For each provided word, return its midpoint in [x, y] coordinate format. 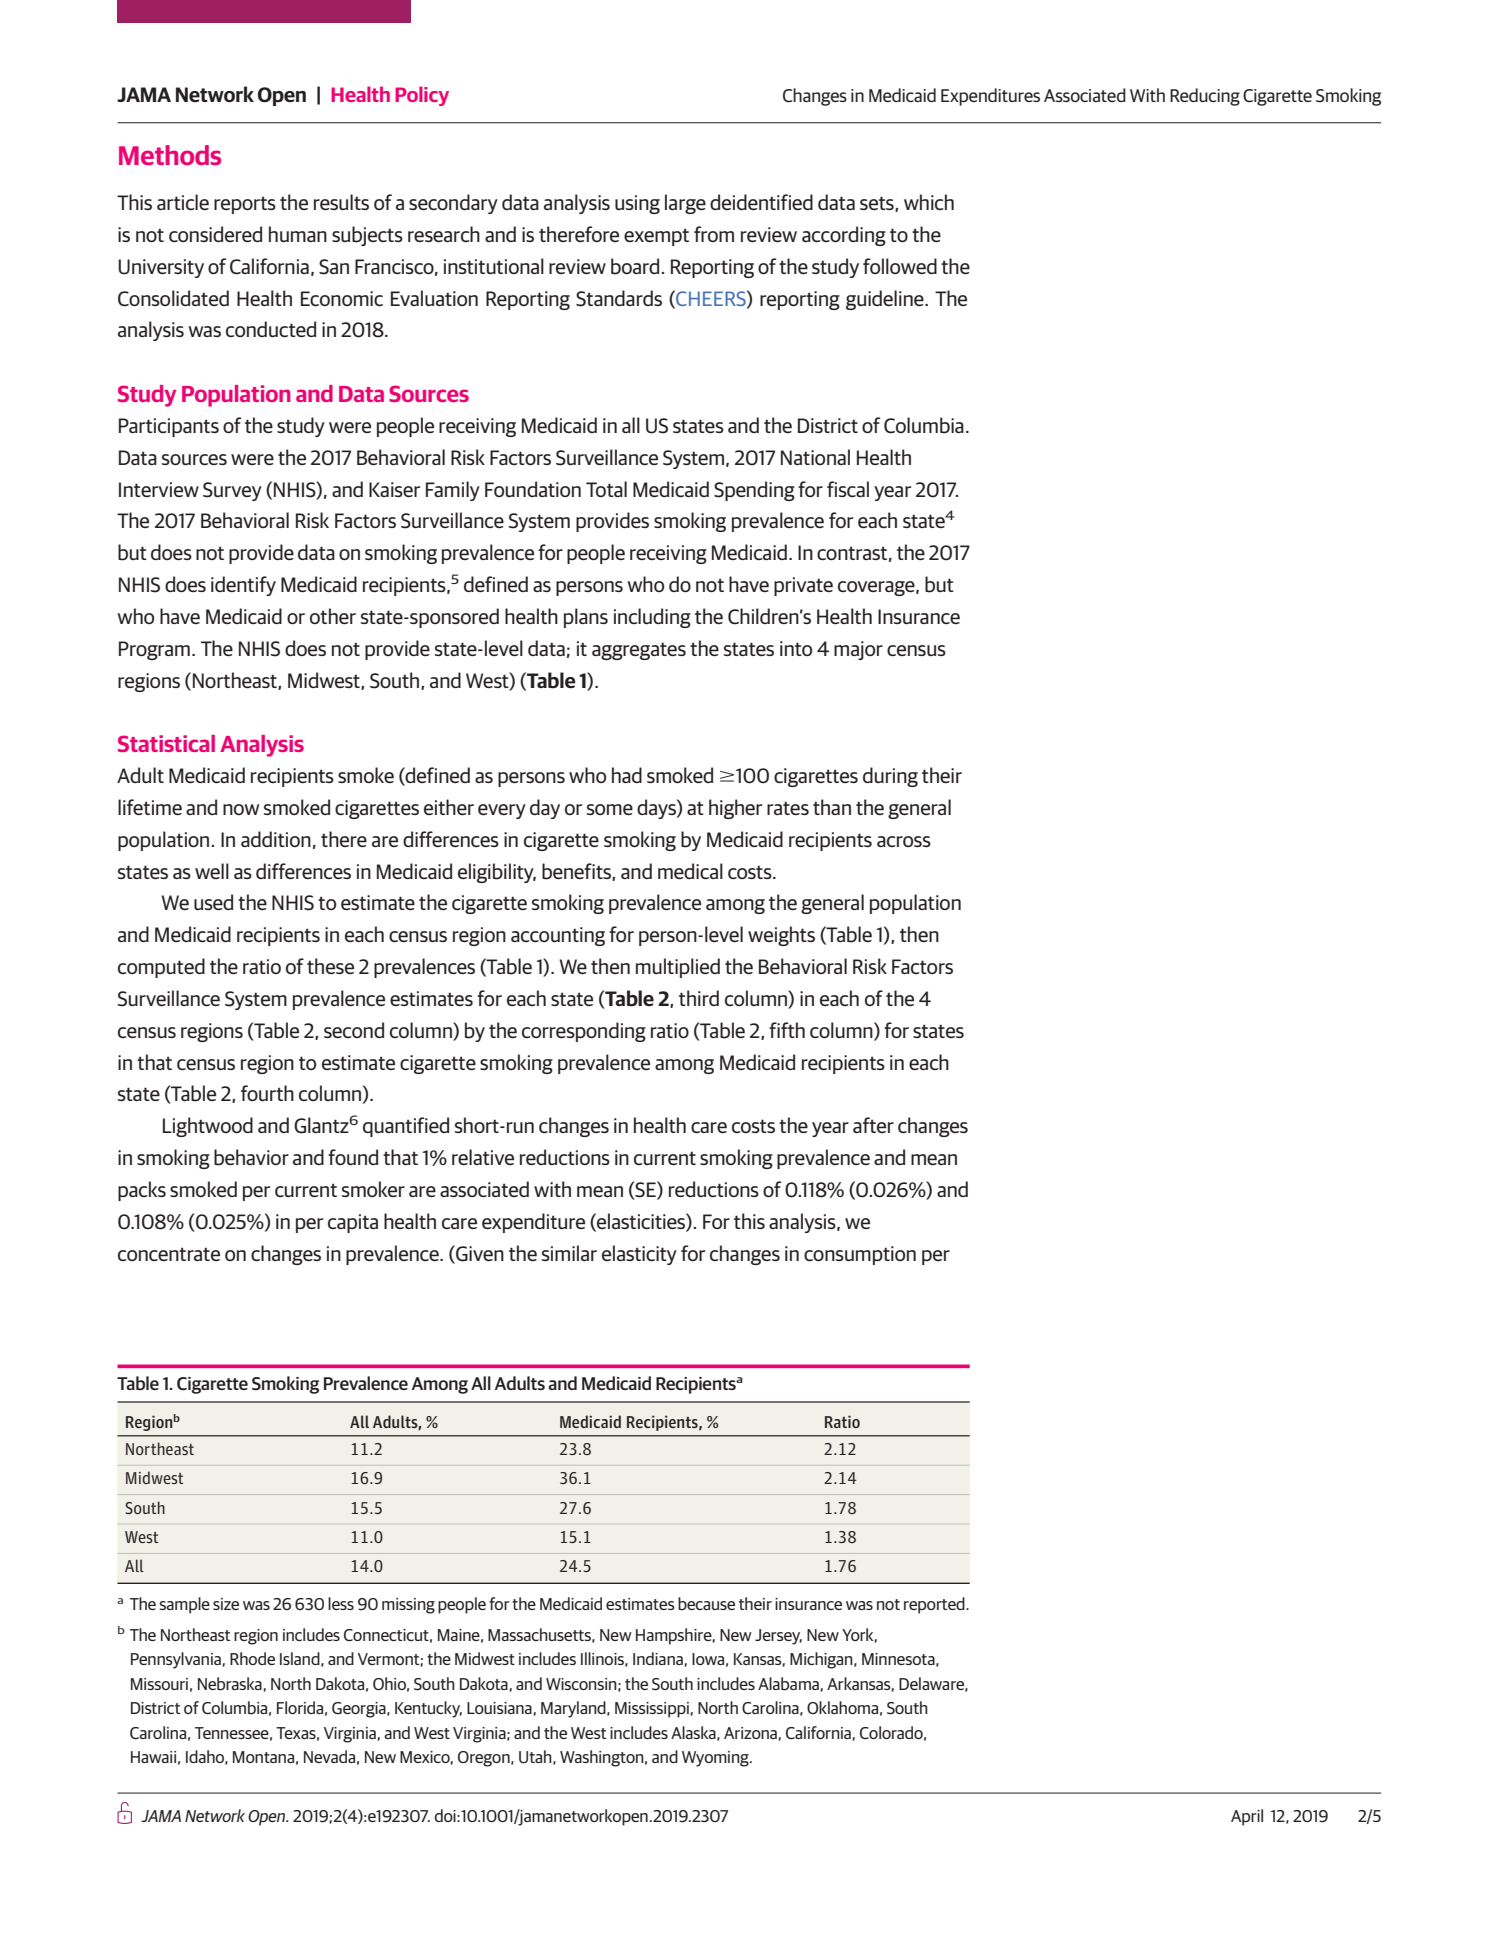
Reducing [1205, 97]
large [685, 204]
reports [245, 205]
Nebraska [231, 1684]
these [330, 966]
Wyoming [716, 1759]
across [904, 841]
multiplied [678, 968]
